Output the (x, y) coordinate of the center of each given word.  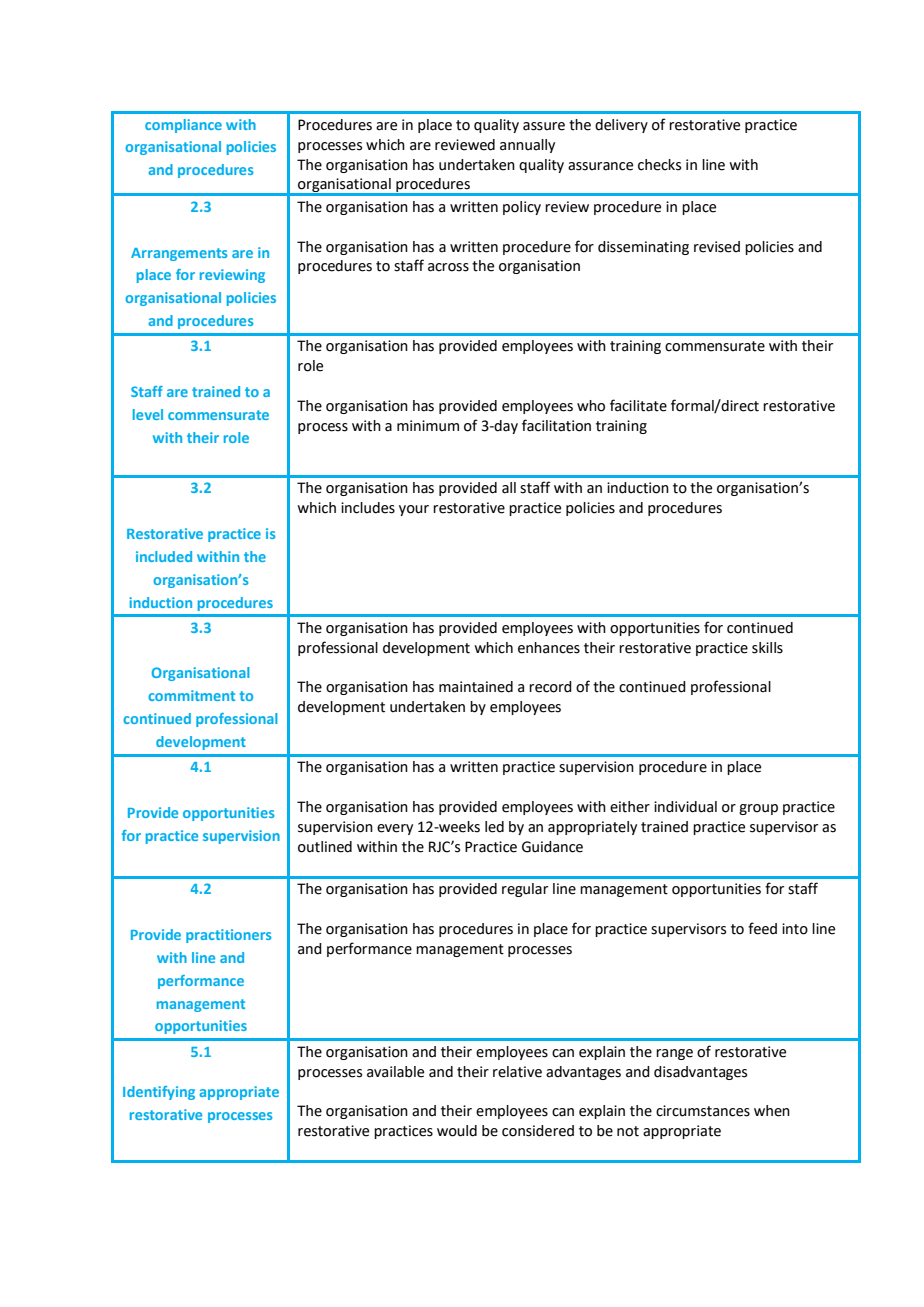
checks (659, 165)
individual (685, 807)
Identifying (159, 1093)
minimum (428, 426)
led (494, 827)
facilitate (638, 405)
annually (527, 146)
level (148, 414)
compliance (183, 126)
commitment (191, 695)
